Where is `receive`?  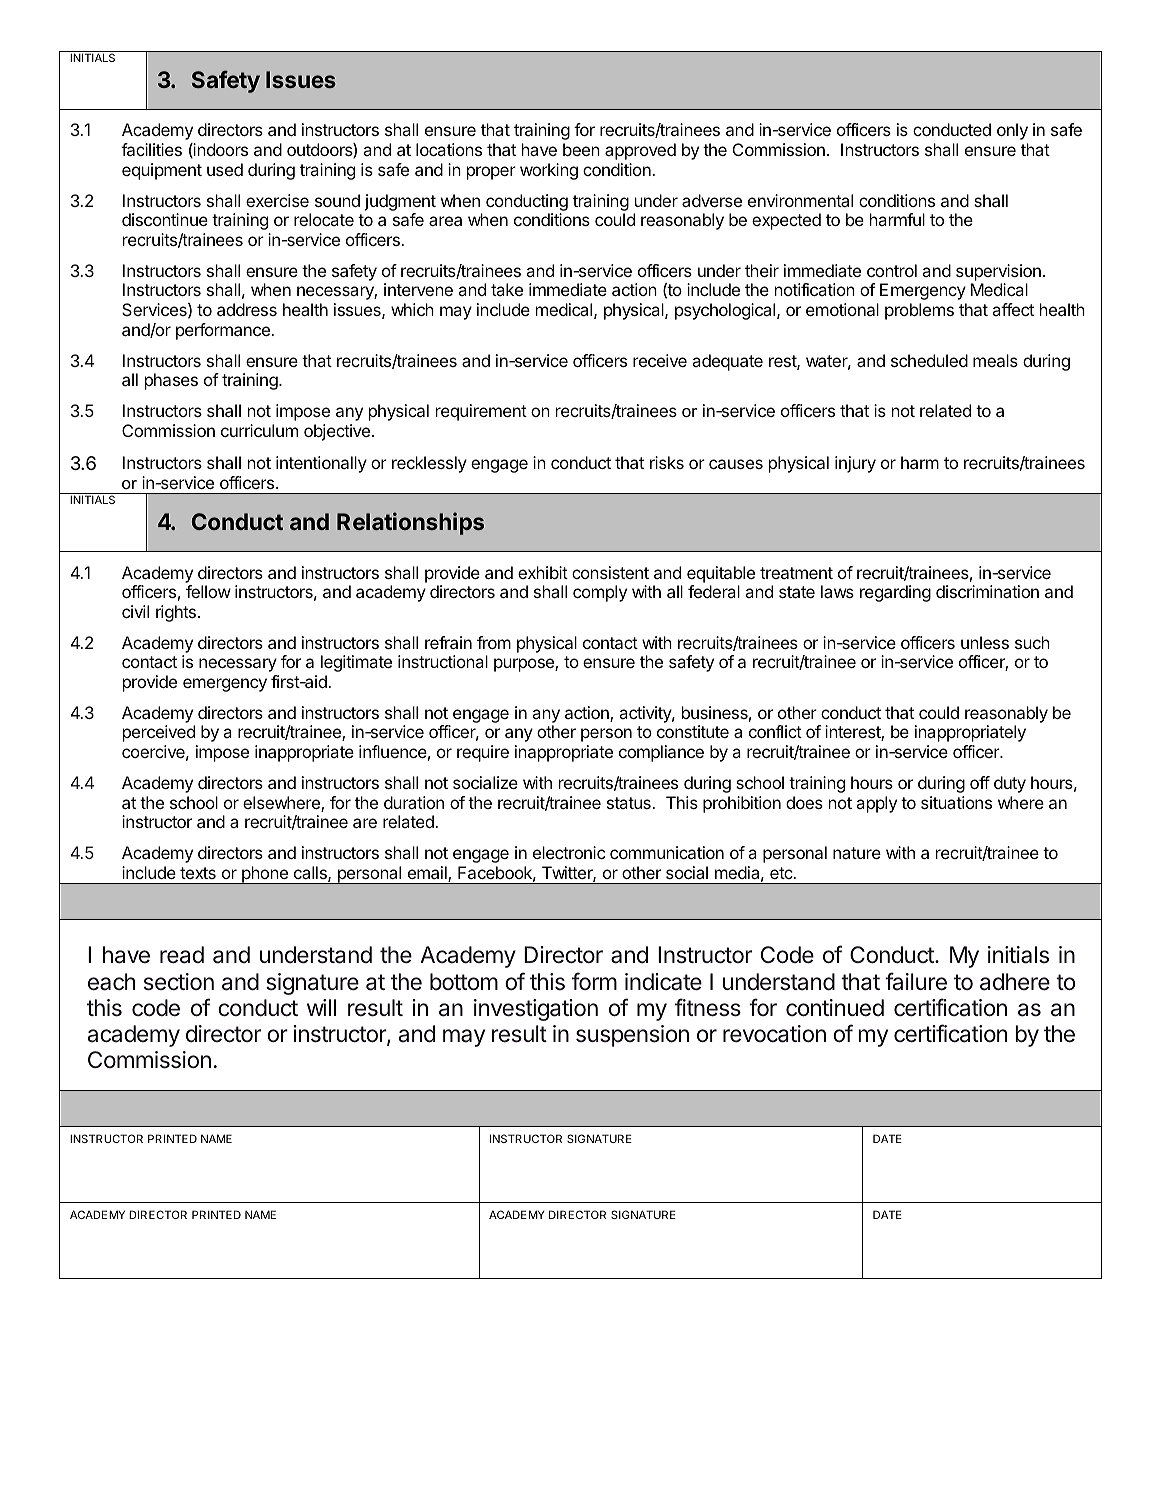
receive is located at coordinates (660, 360).
